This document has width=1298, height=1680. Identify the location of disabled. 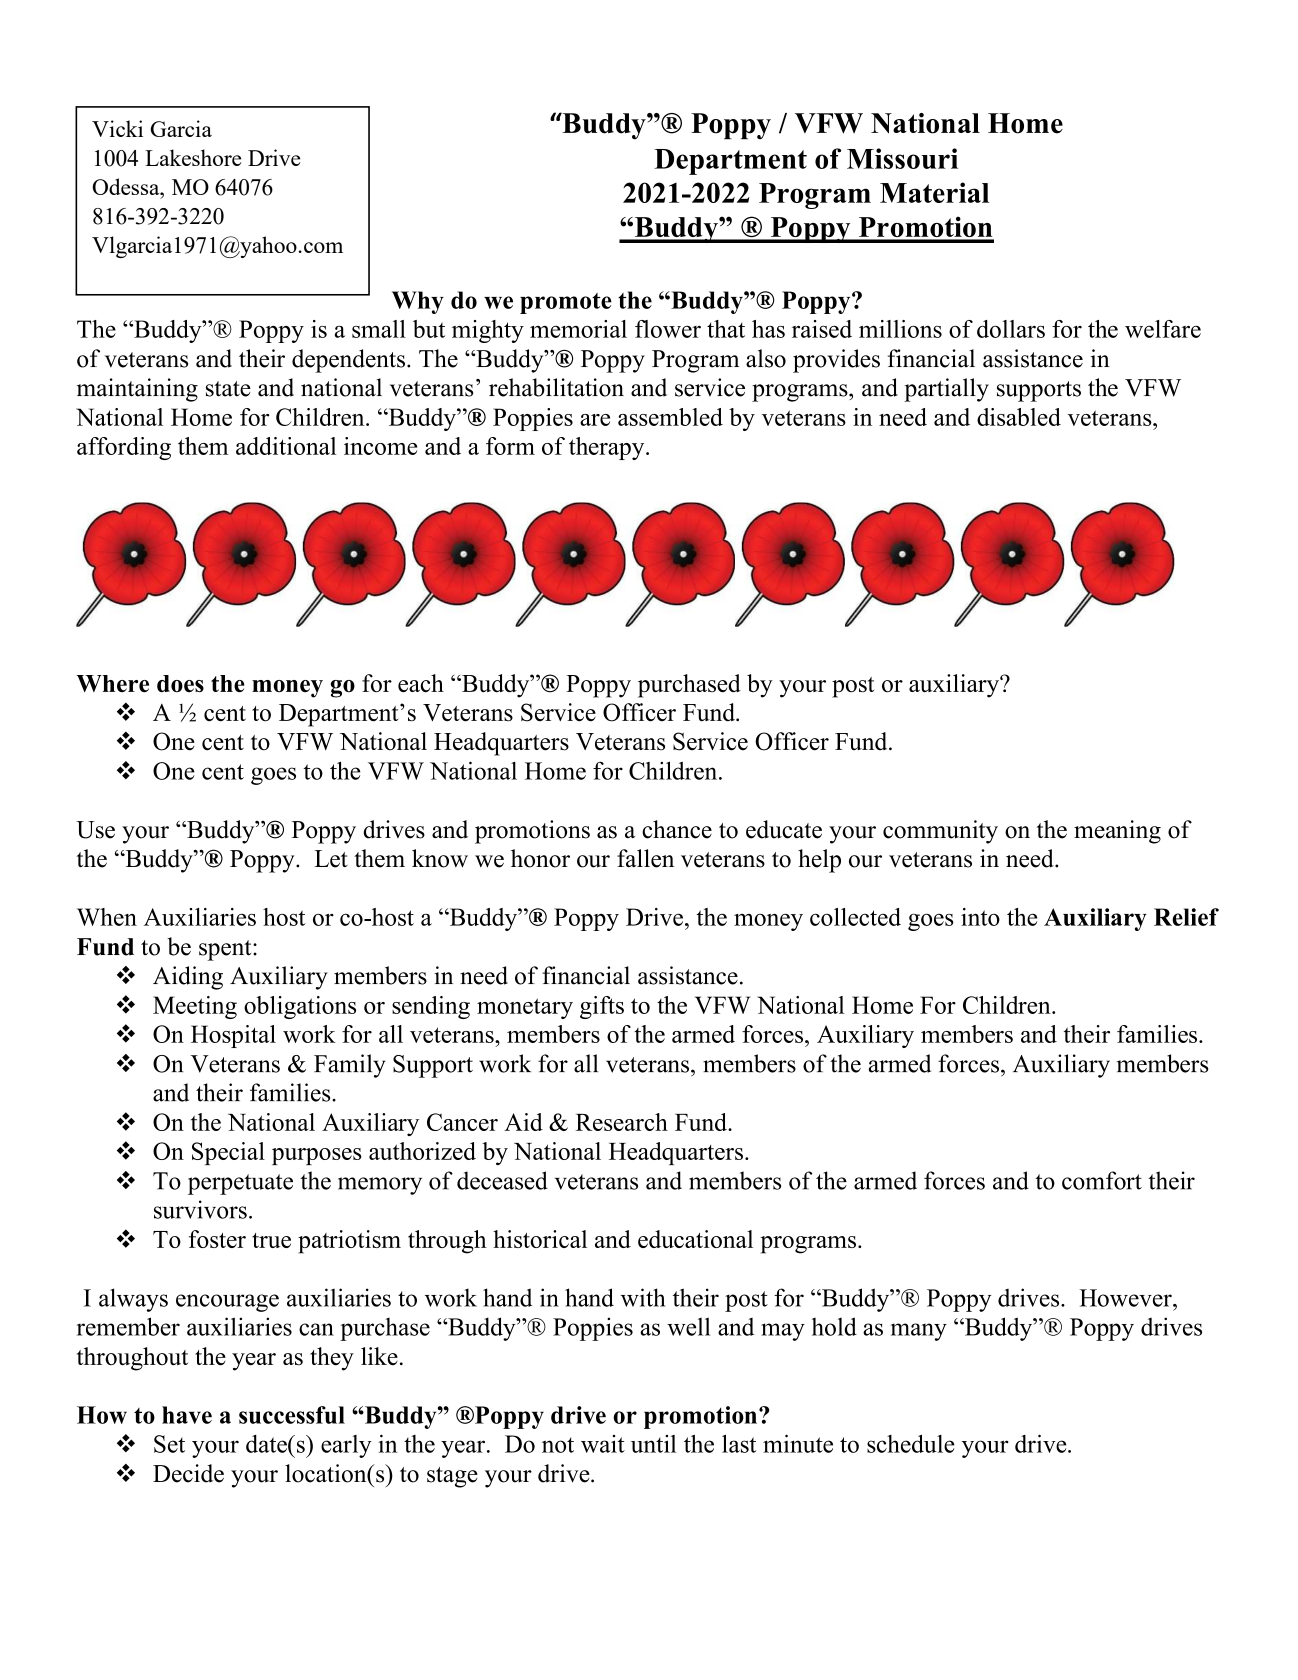
(1019, 417).
